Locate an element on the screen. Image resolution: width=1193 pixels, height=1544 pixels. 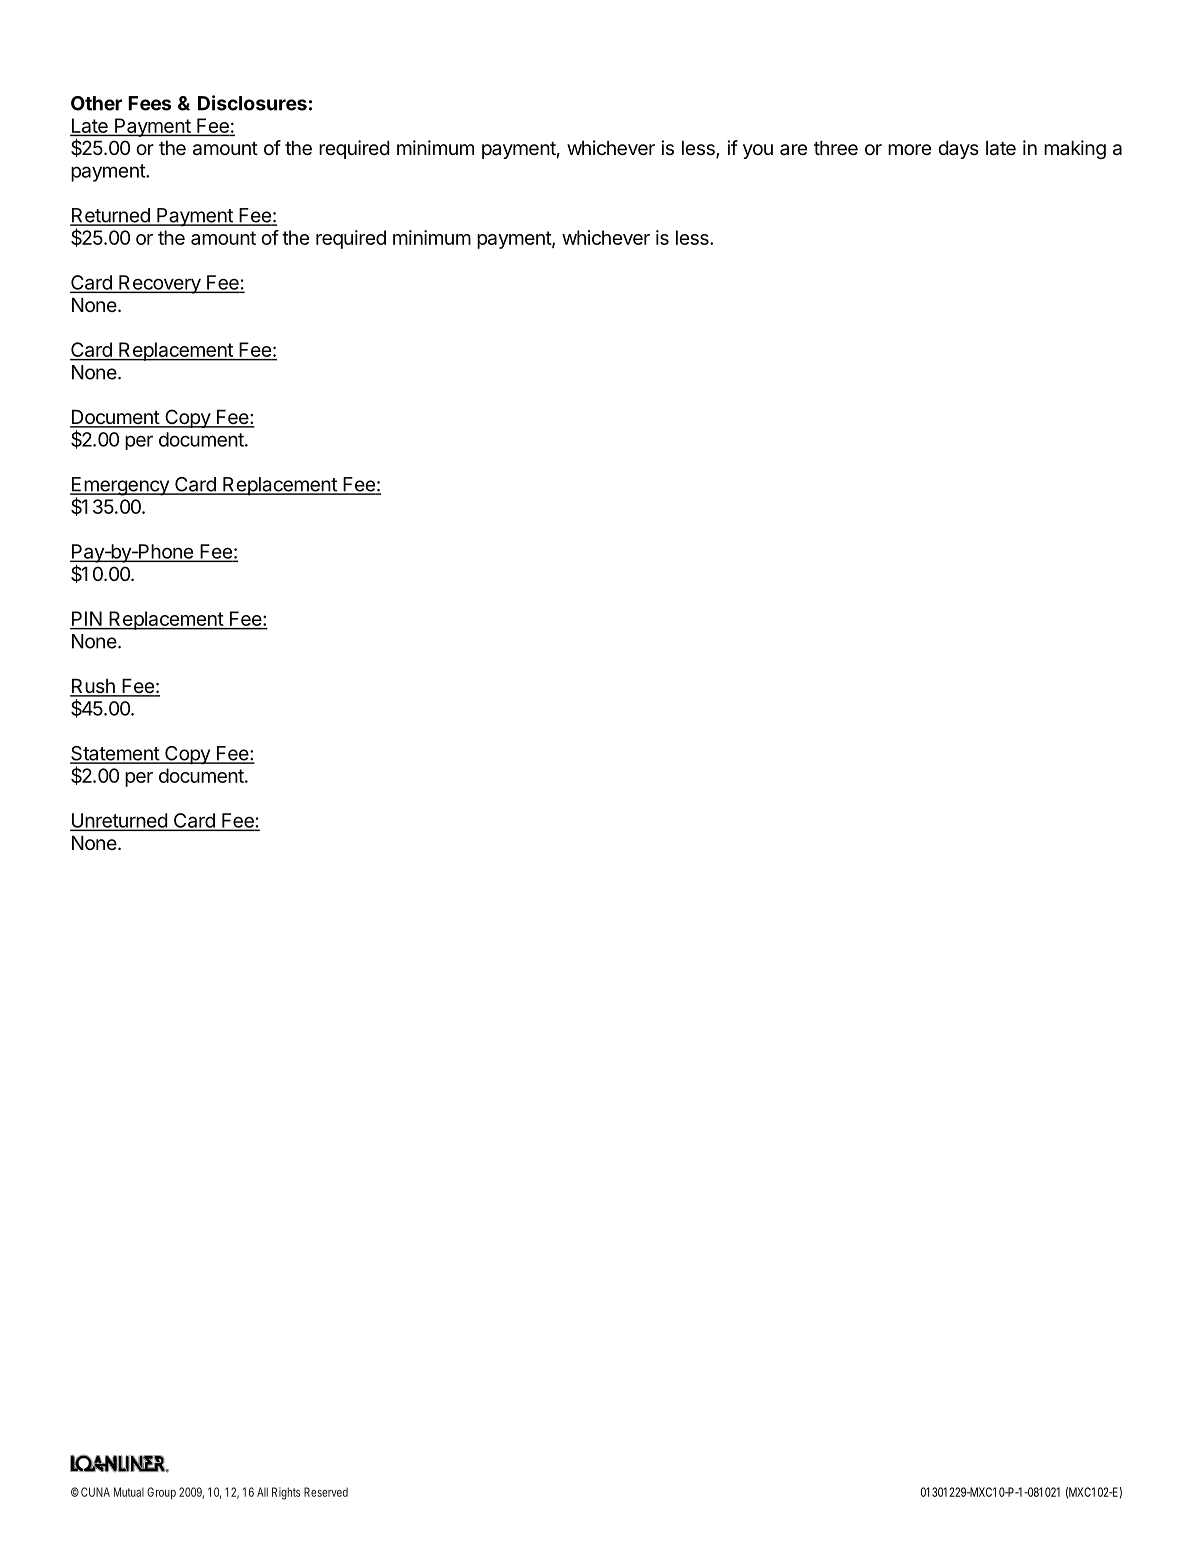
Disclosures is located at coordinates (252, 103).
